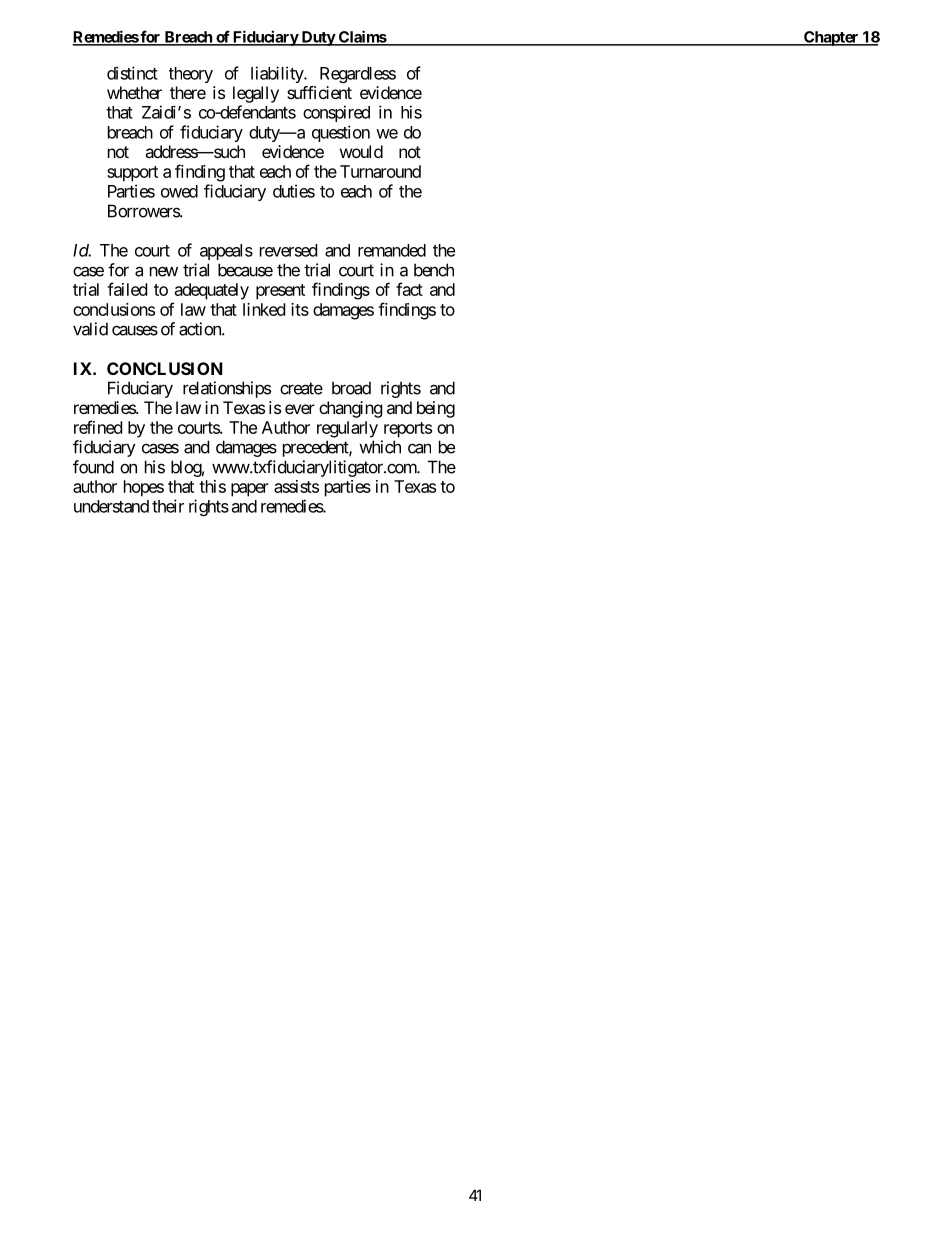 The image size is (952, 1233). Describe the element at coordinates (408, 430) in the screenshot. I see `reports` at that location.
